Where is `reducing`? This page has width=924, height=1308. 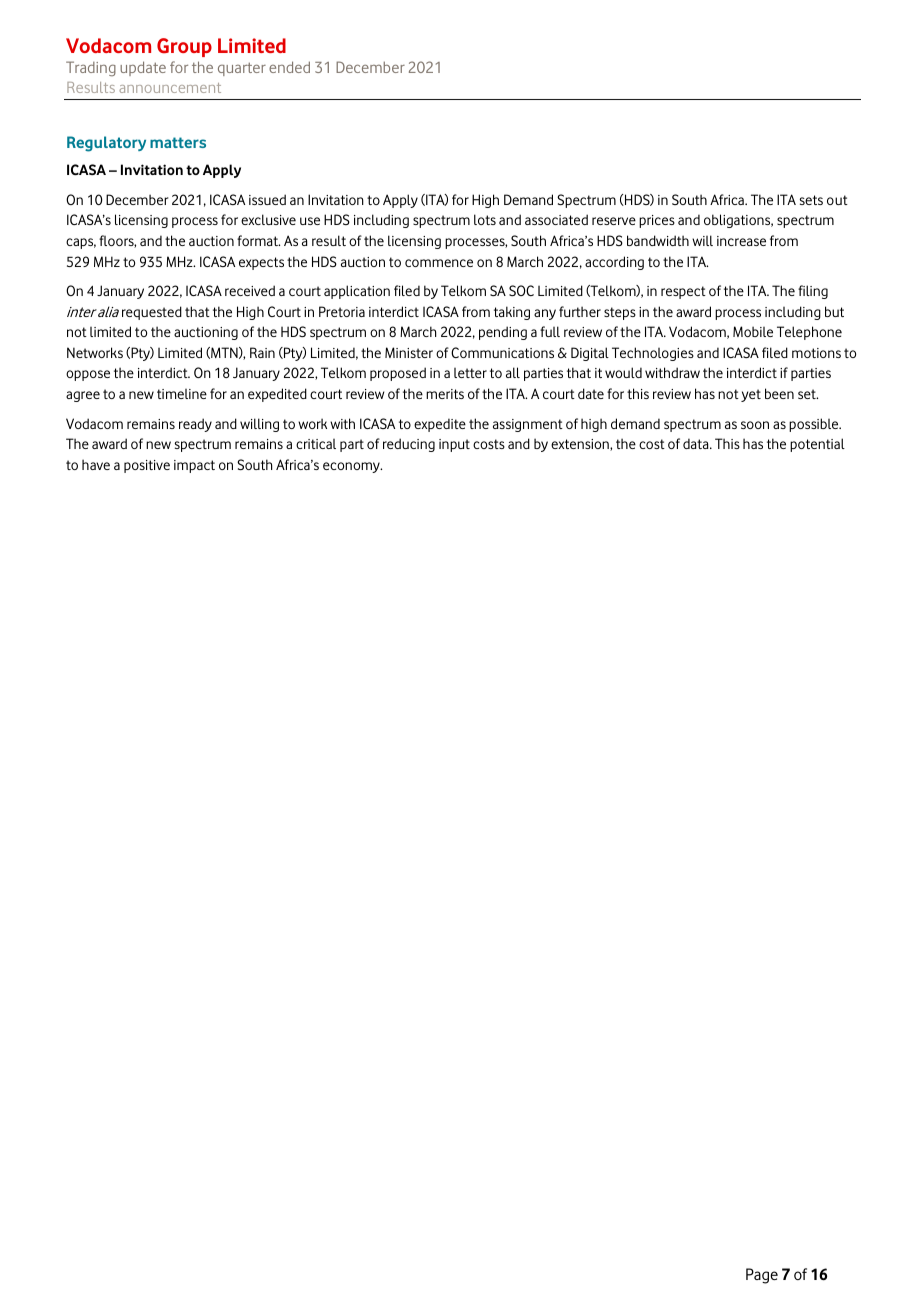 reducing is located at coordinates (409, 445).
